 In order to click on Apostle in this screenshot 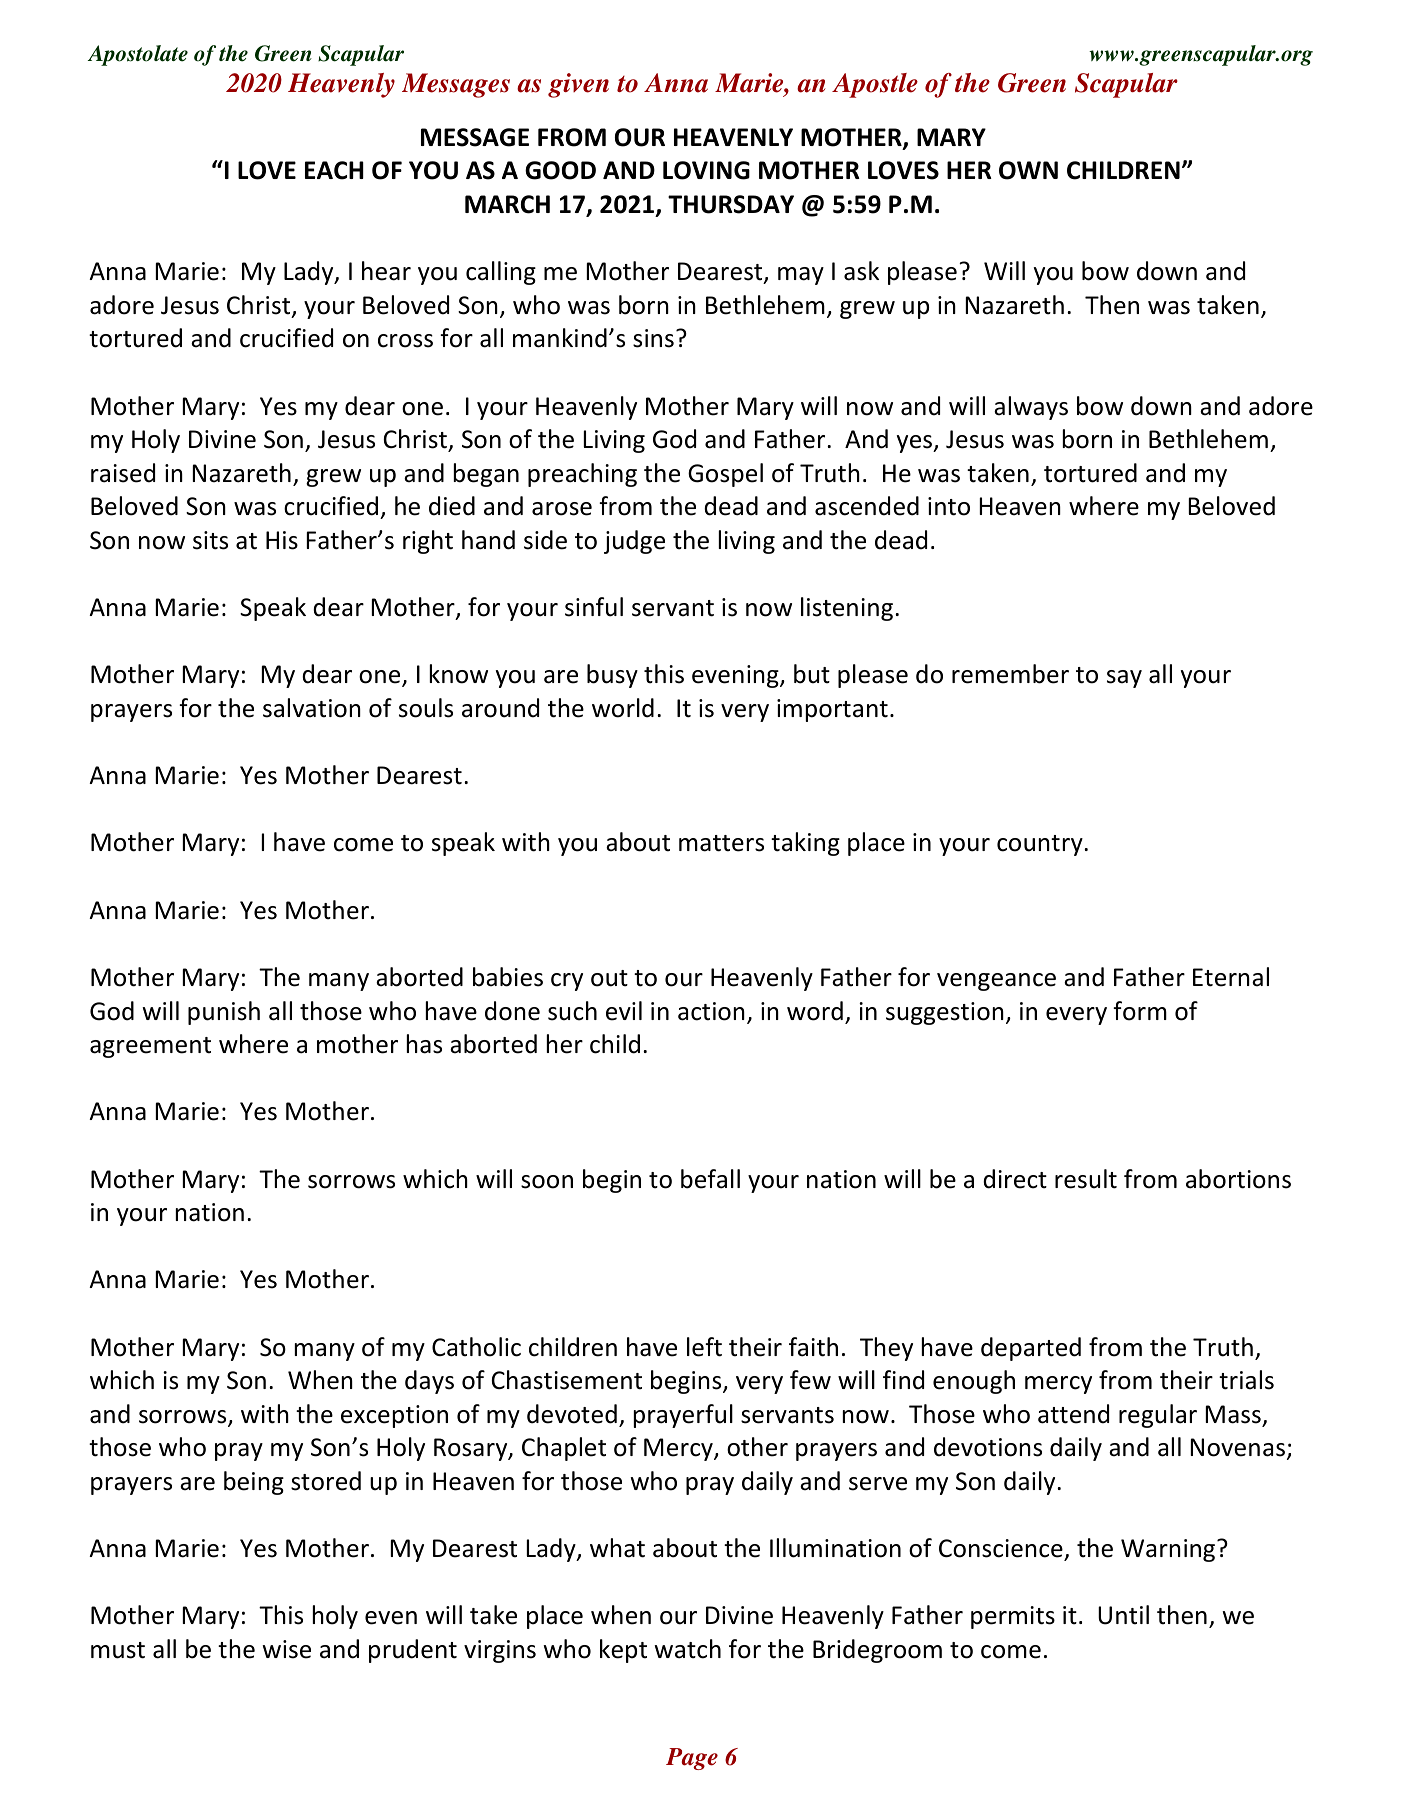, I will do `click(875, 85)`.
